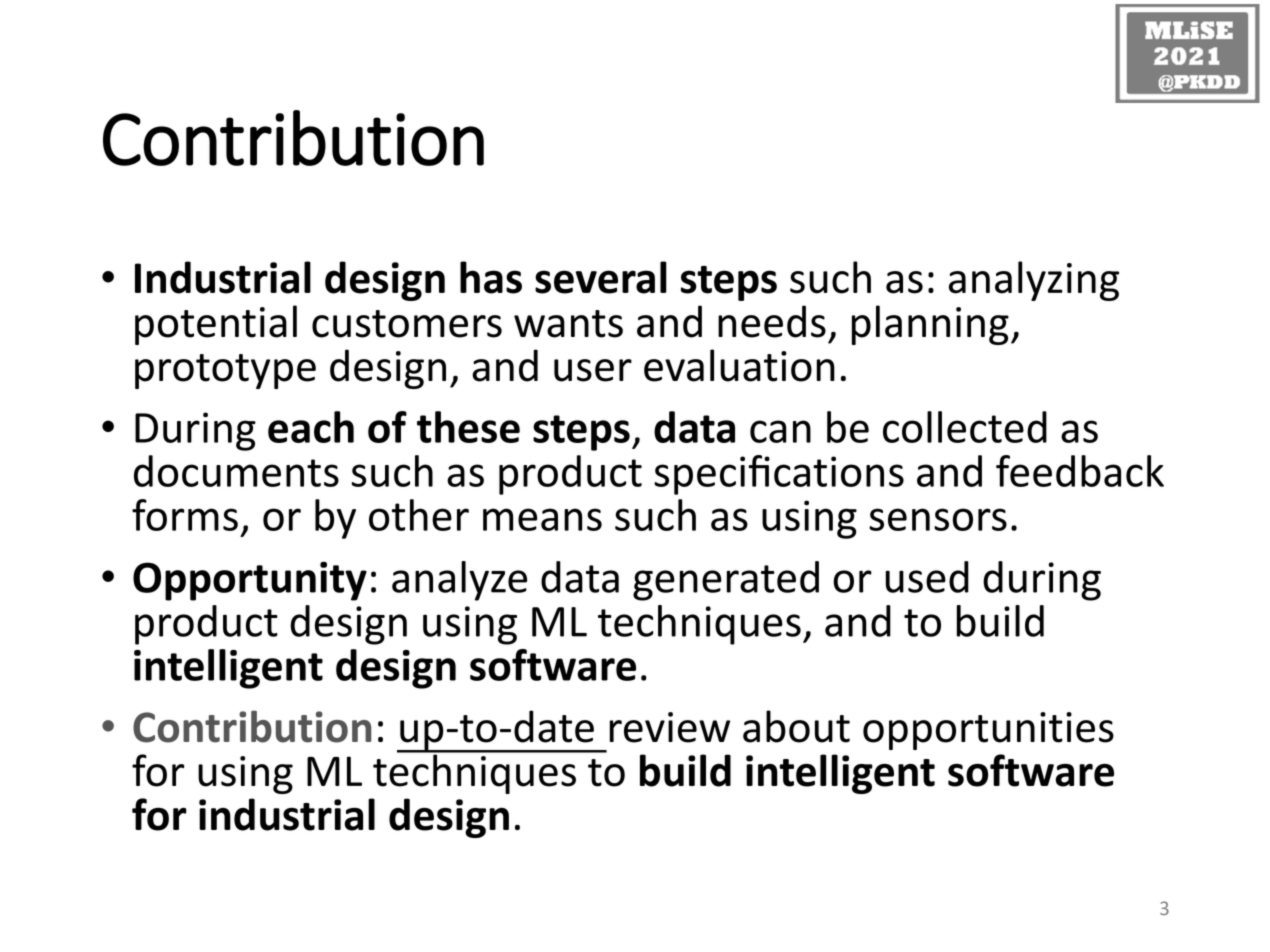  What do you see at coordinates (669, 727) in the document?
I see `review` at bounding box center [669, 727].
